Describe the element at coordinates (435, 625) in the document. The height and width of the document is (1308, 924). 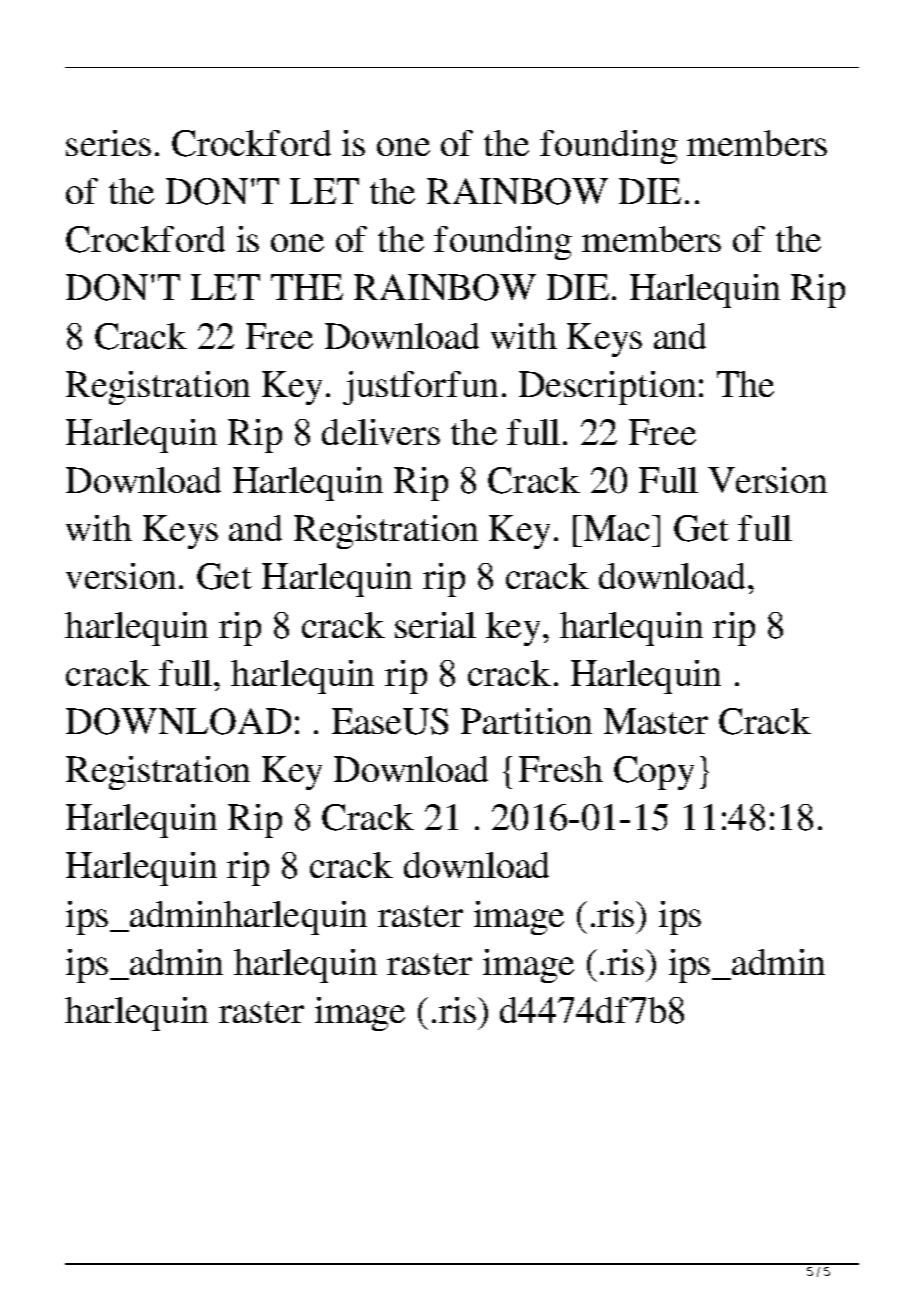
I see `serial` at that location.
